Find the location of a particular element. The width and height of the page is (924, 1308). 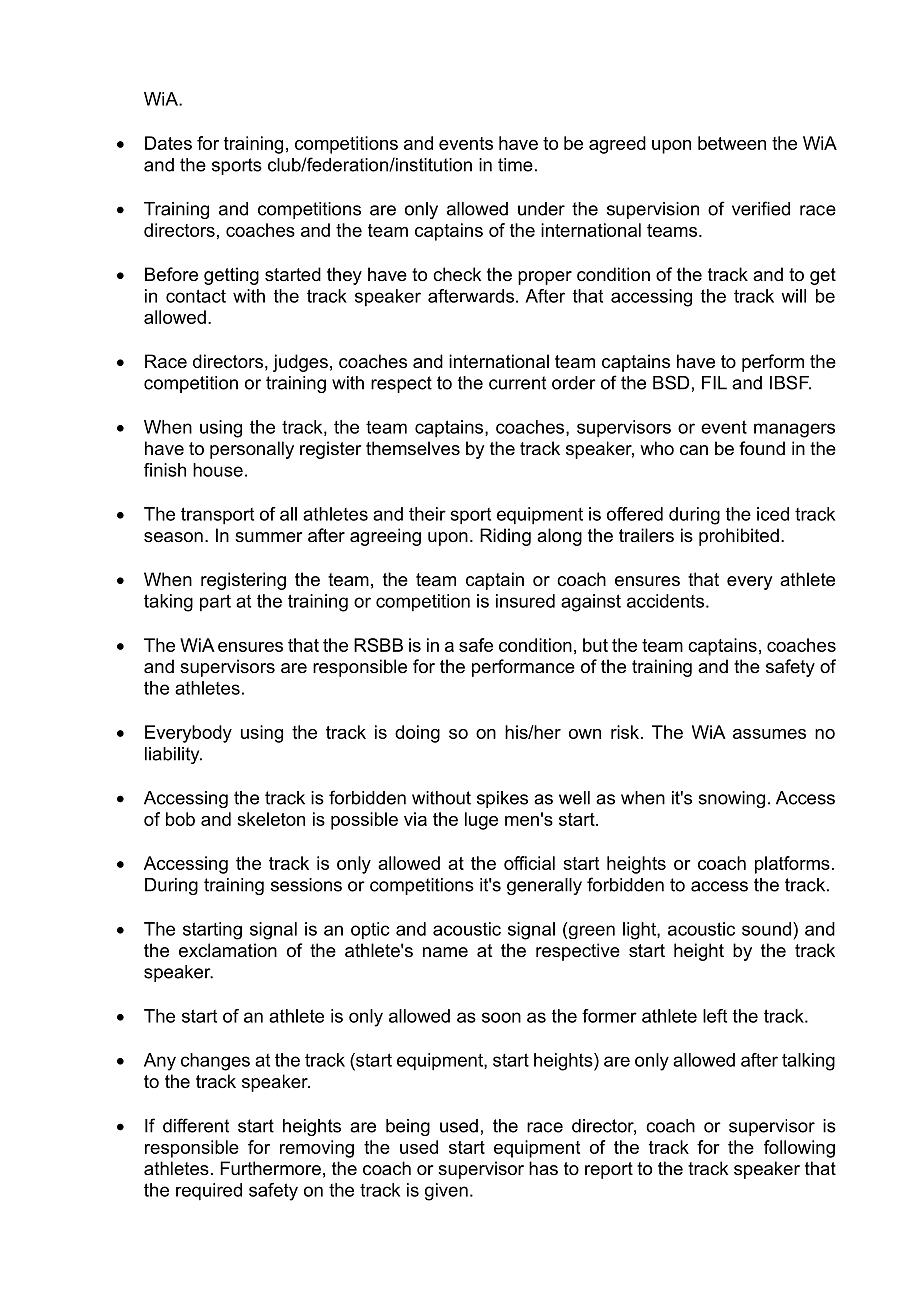

found is located at coordinates (762, 448).
